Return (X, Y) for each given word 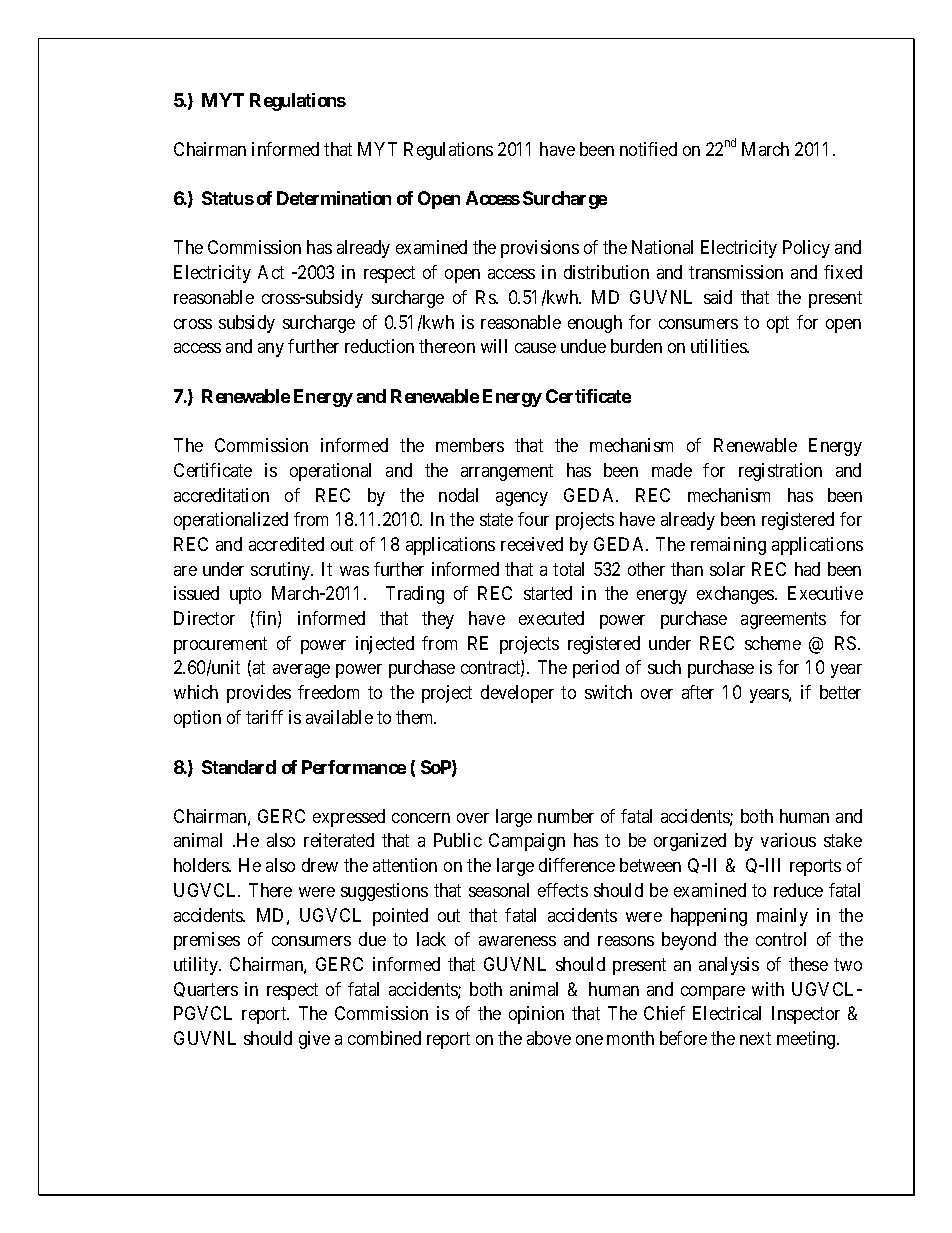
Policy (806, 249)
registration (780, 472)
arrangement (507, 472)
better (840, 692)
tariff (264, 717)
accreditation (221, 495)
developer (517, 694)
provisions (540, 249)
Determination (334, 198)
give (314, 1040)
